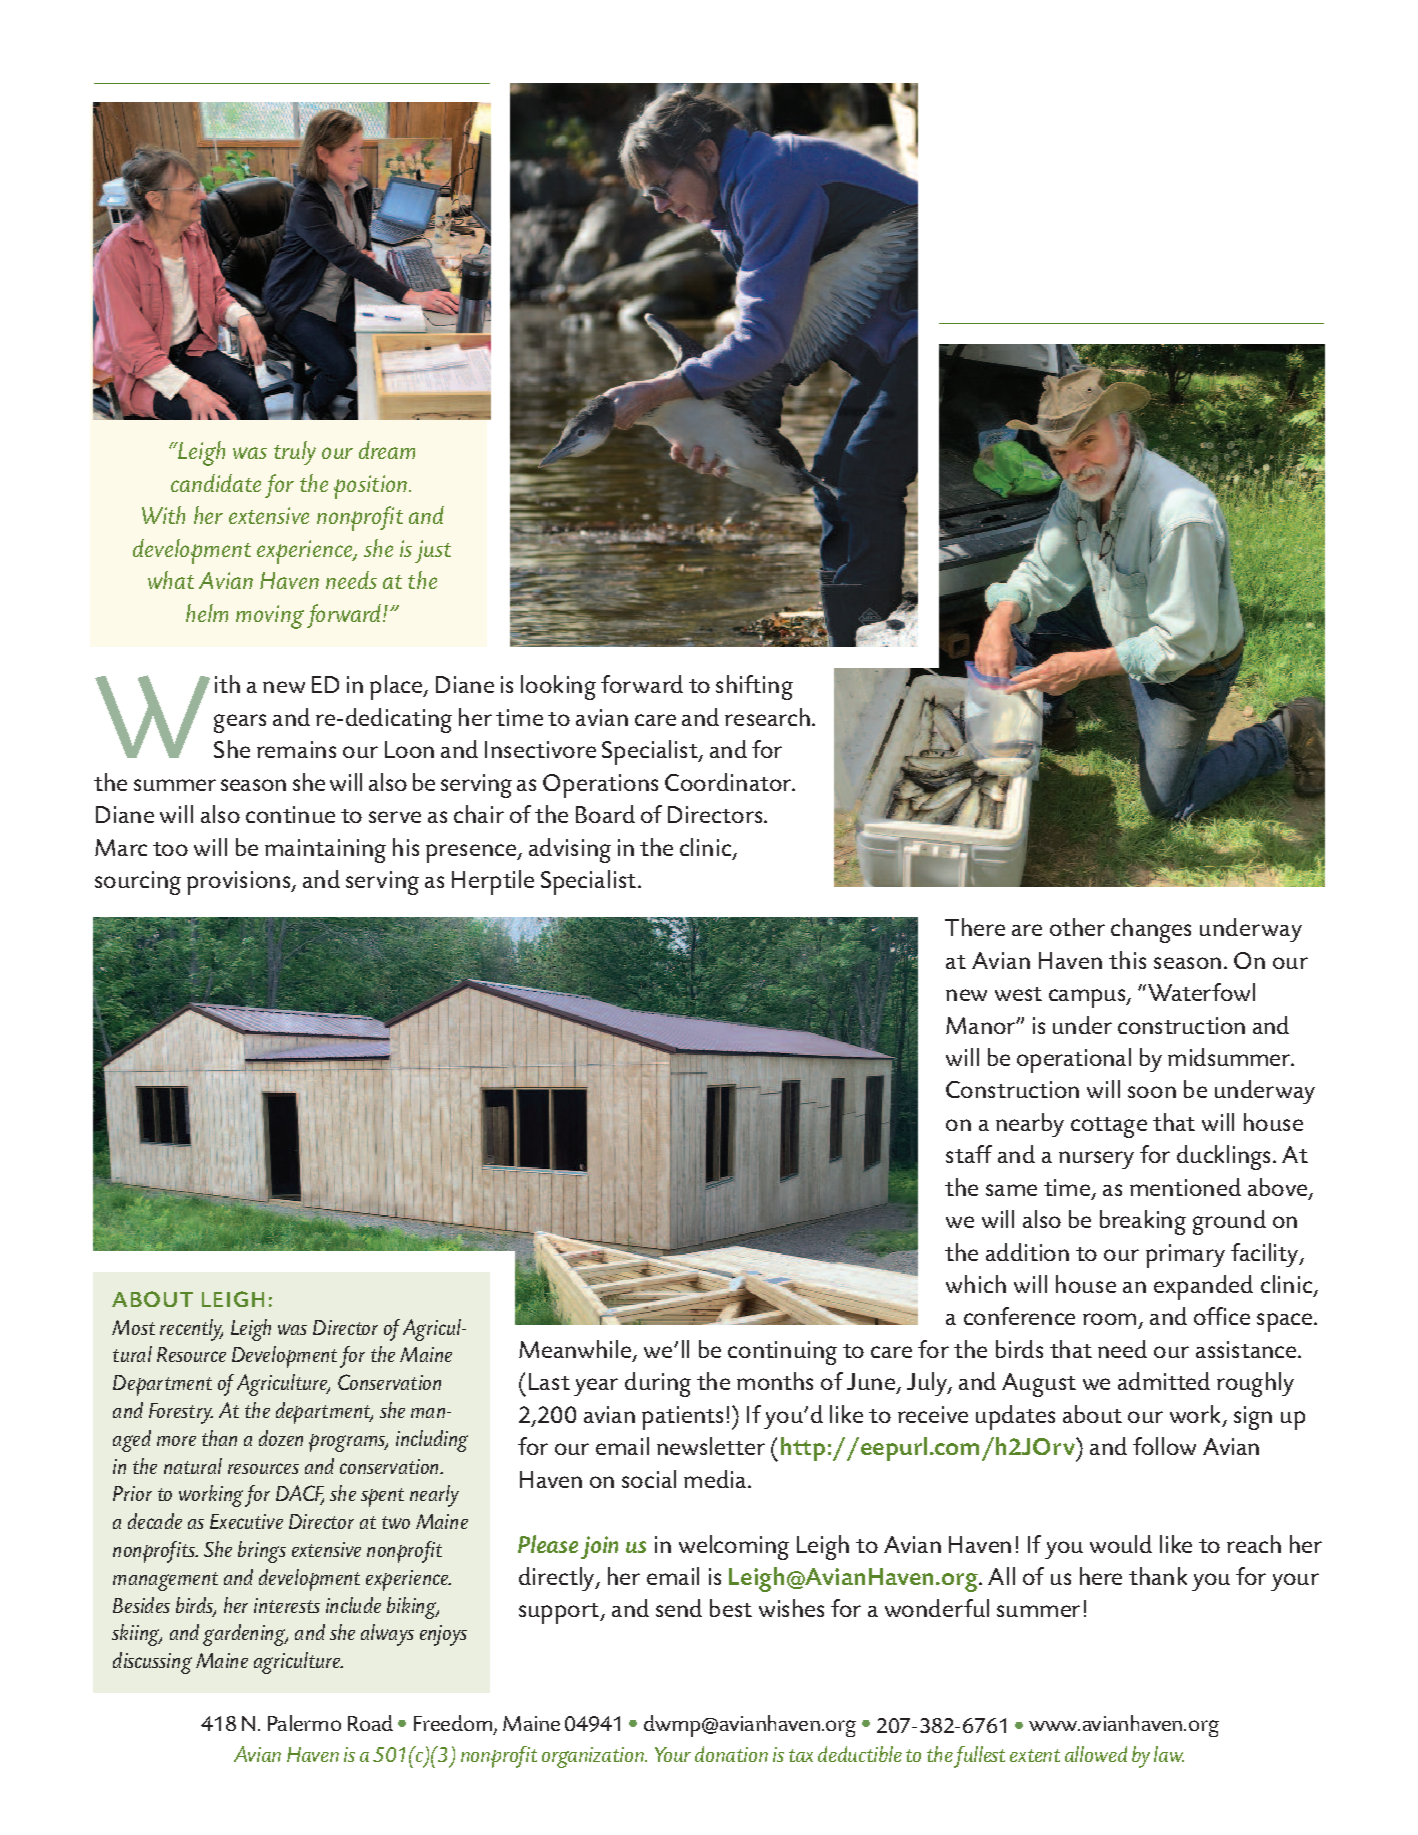 This screenshot has width=1418, height=1835. Describe the element at coordinates (304, 1723) in the screenshot. I see `Palermo` at that location.
